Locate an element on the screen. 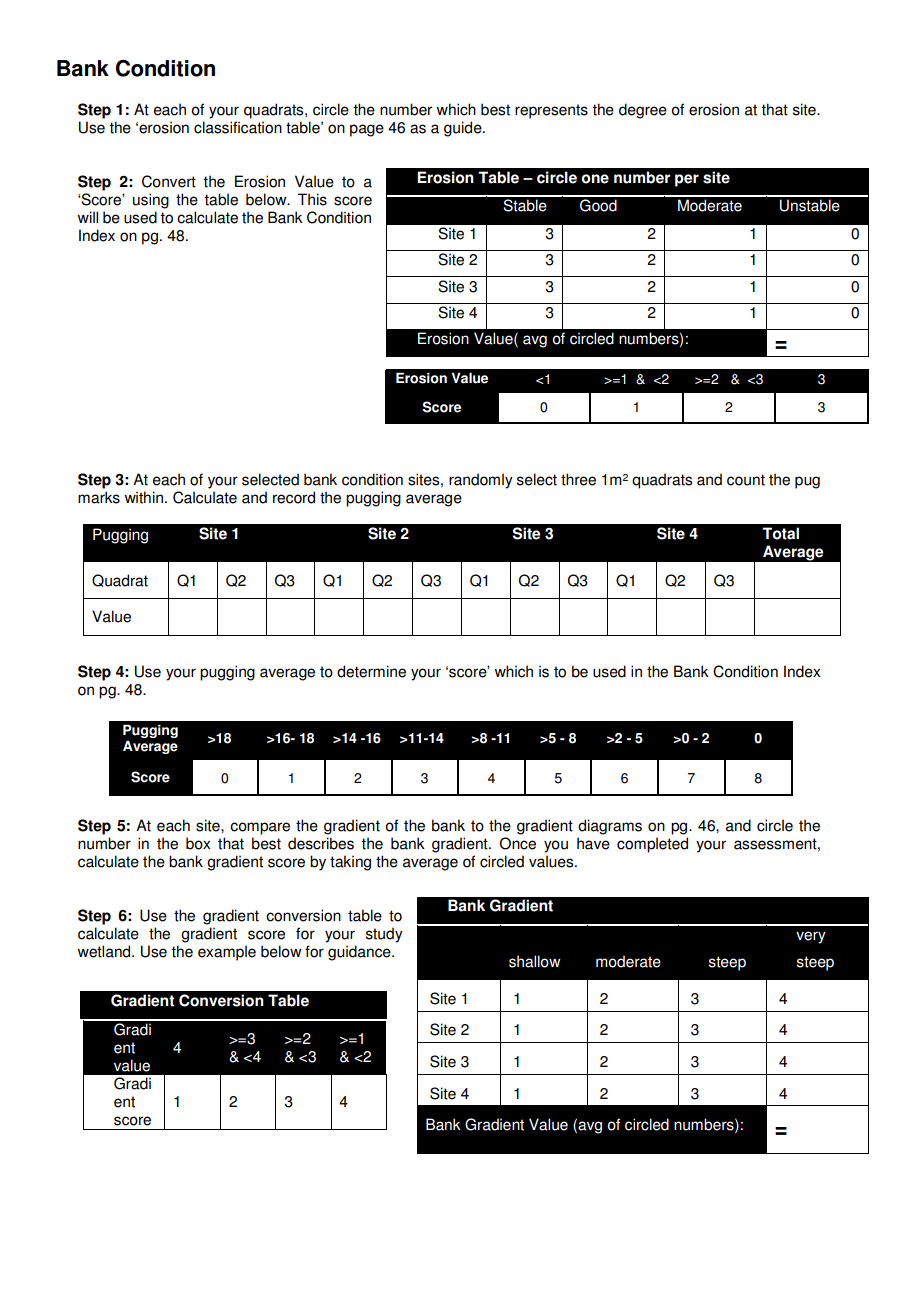  classification is located at coordinates (238, 127).
